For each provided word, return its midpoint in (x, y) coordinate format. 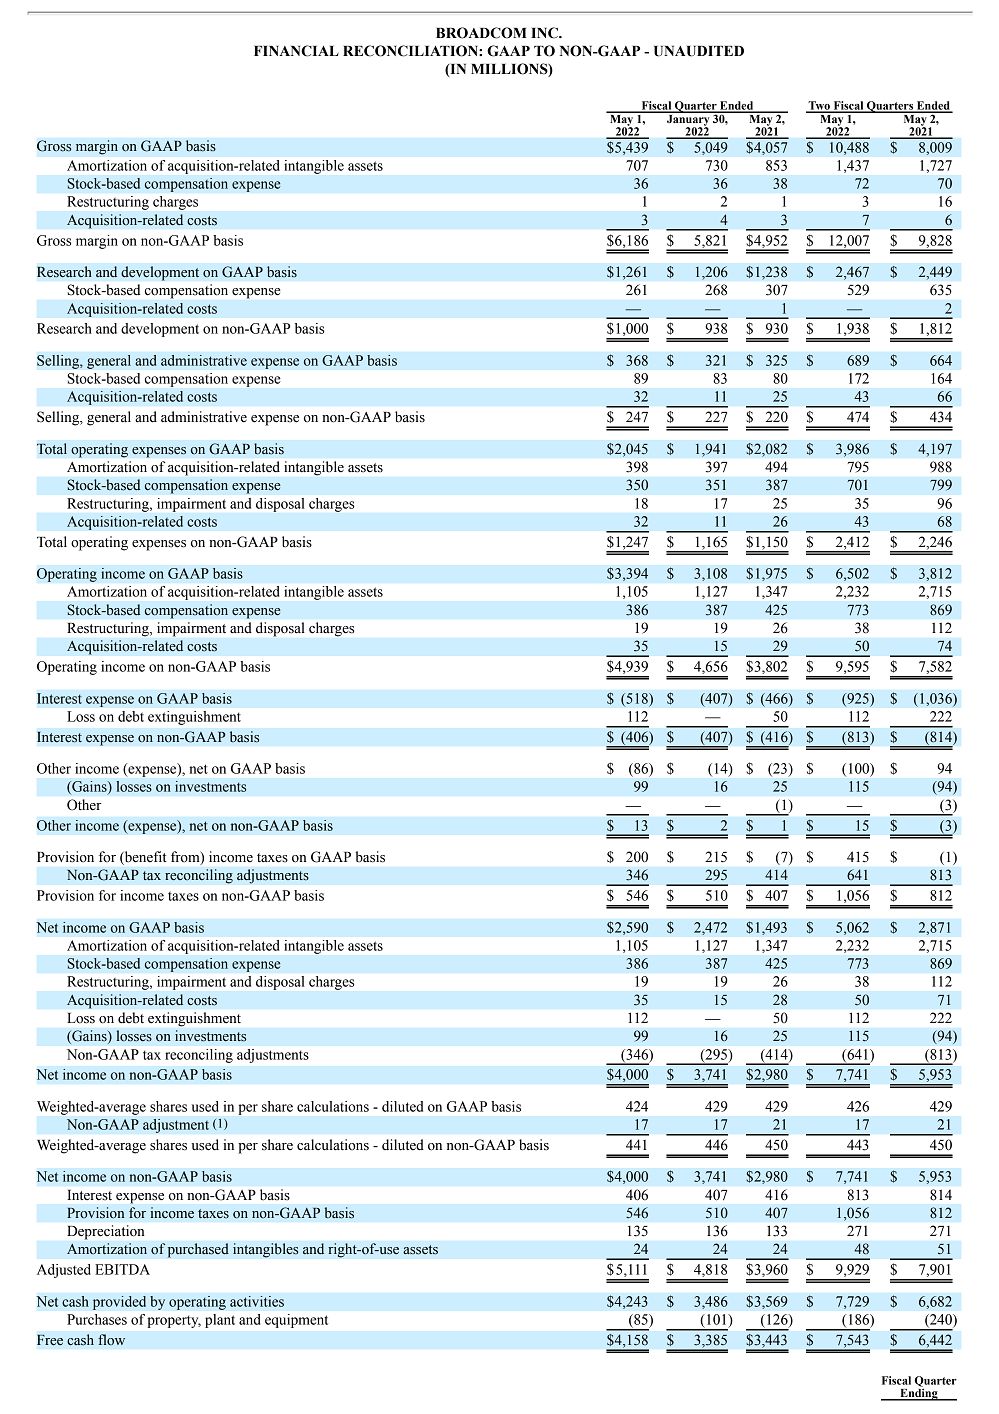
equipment (296, 1321)
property (174, 1322)
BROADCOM (481, 33)
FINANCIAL (296, 51)
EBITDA (122, 1269)
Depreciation (106, 1232)
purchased (198, 1250)
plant (220, 1321)
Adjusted (64, 1271)
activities (257, 1301)
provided (119, 1303)
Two (819, 106)
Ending (919, 1393)
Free (50, 1340)
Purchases (97, 1319)
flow (111, 1340)
